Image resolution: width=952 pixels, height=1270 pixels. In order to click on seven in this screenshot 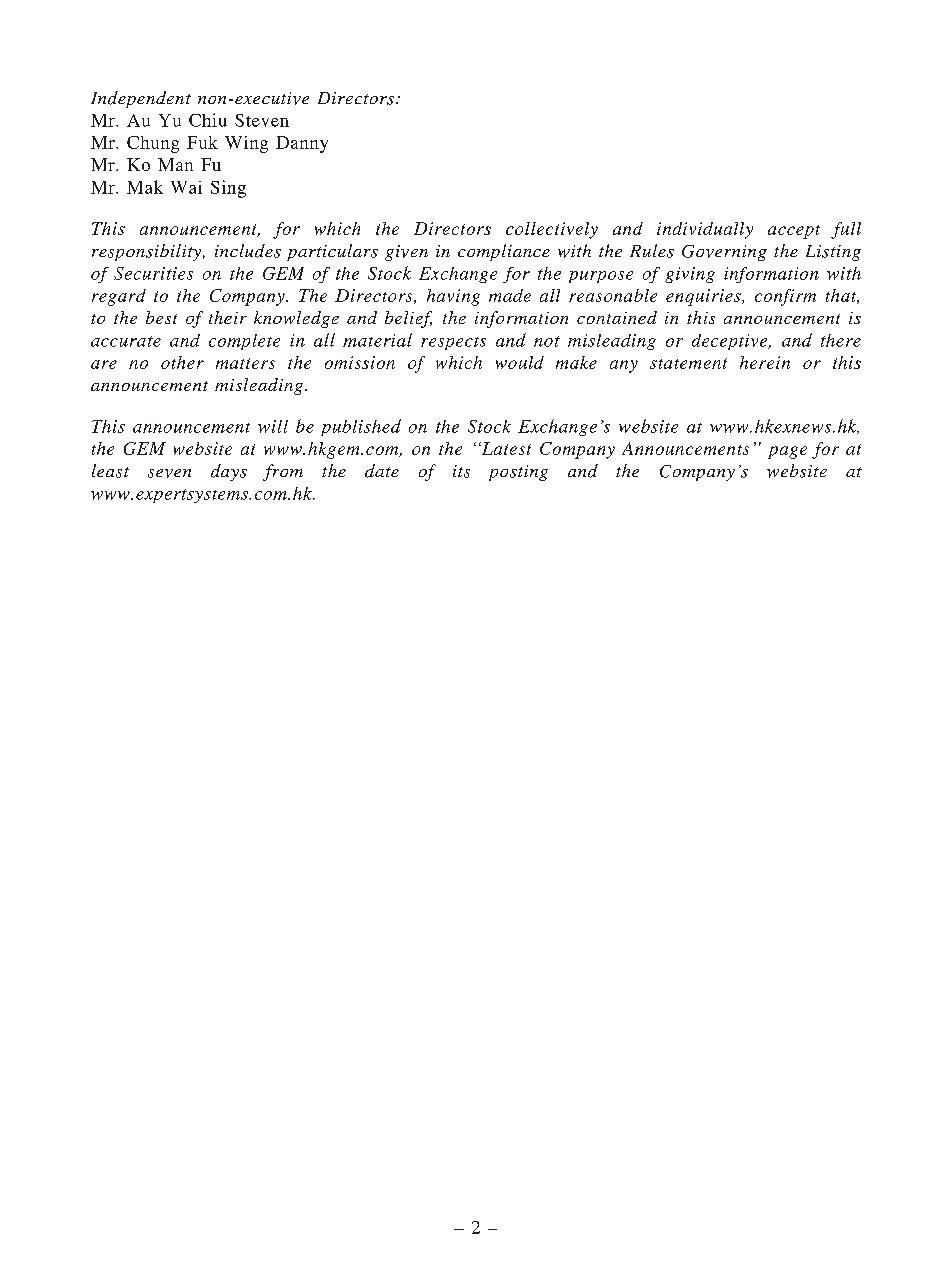, I will do `click(169, 473)`.
